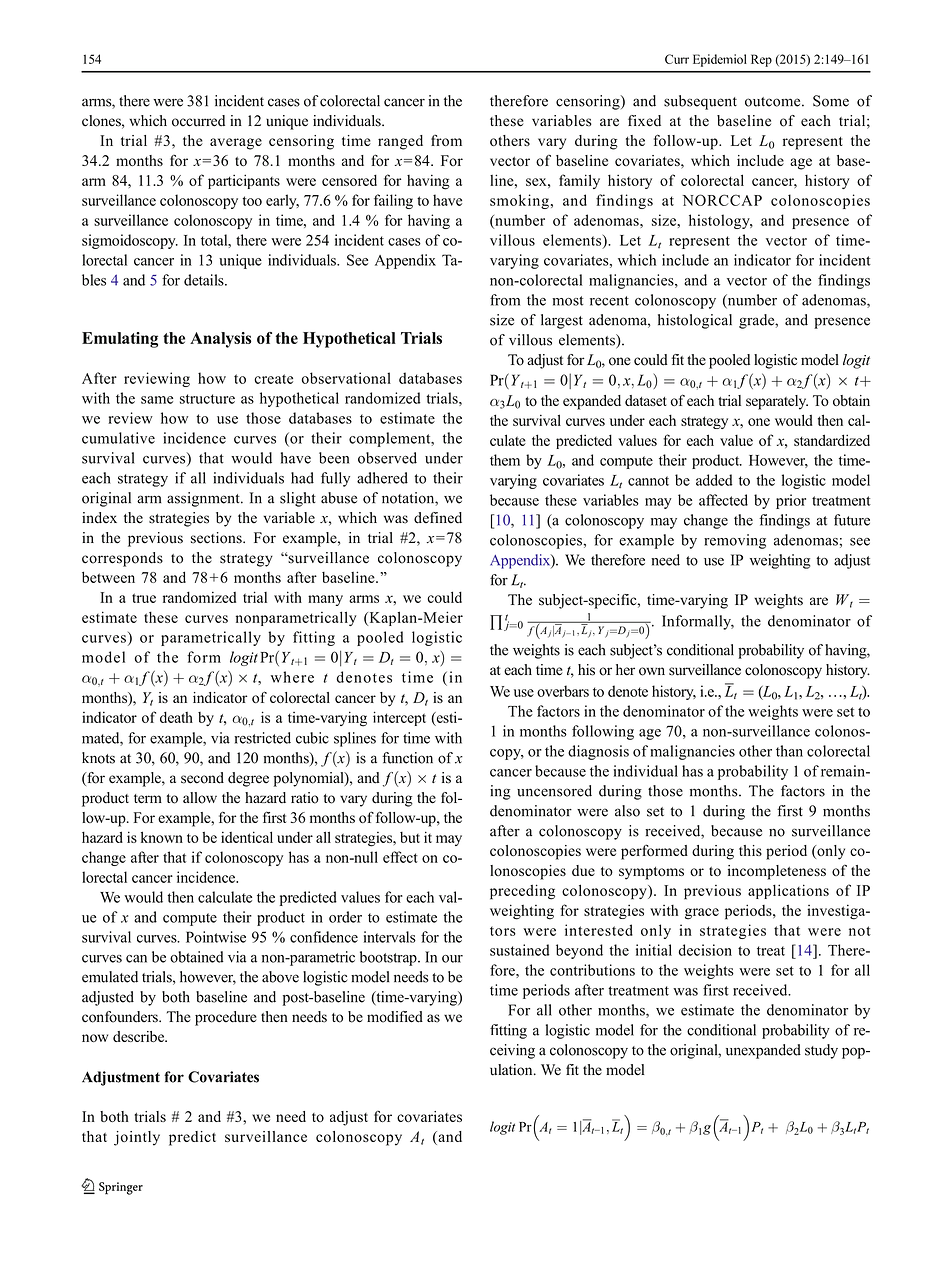 This image has width=952, height=1265. I want to click on second, so click(202, 778).
